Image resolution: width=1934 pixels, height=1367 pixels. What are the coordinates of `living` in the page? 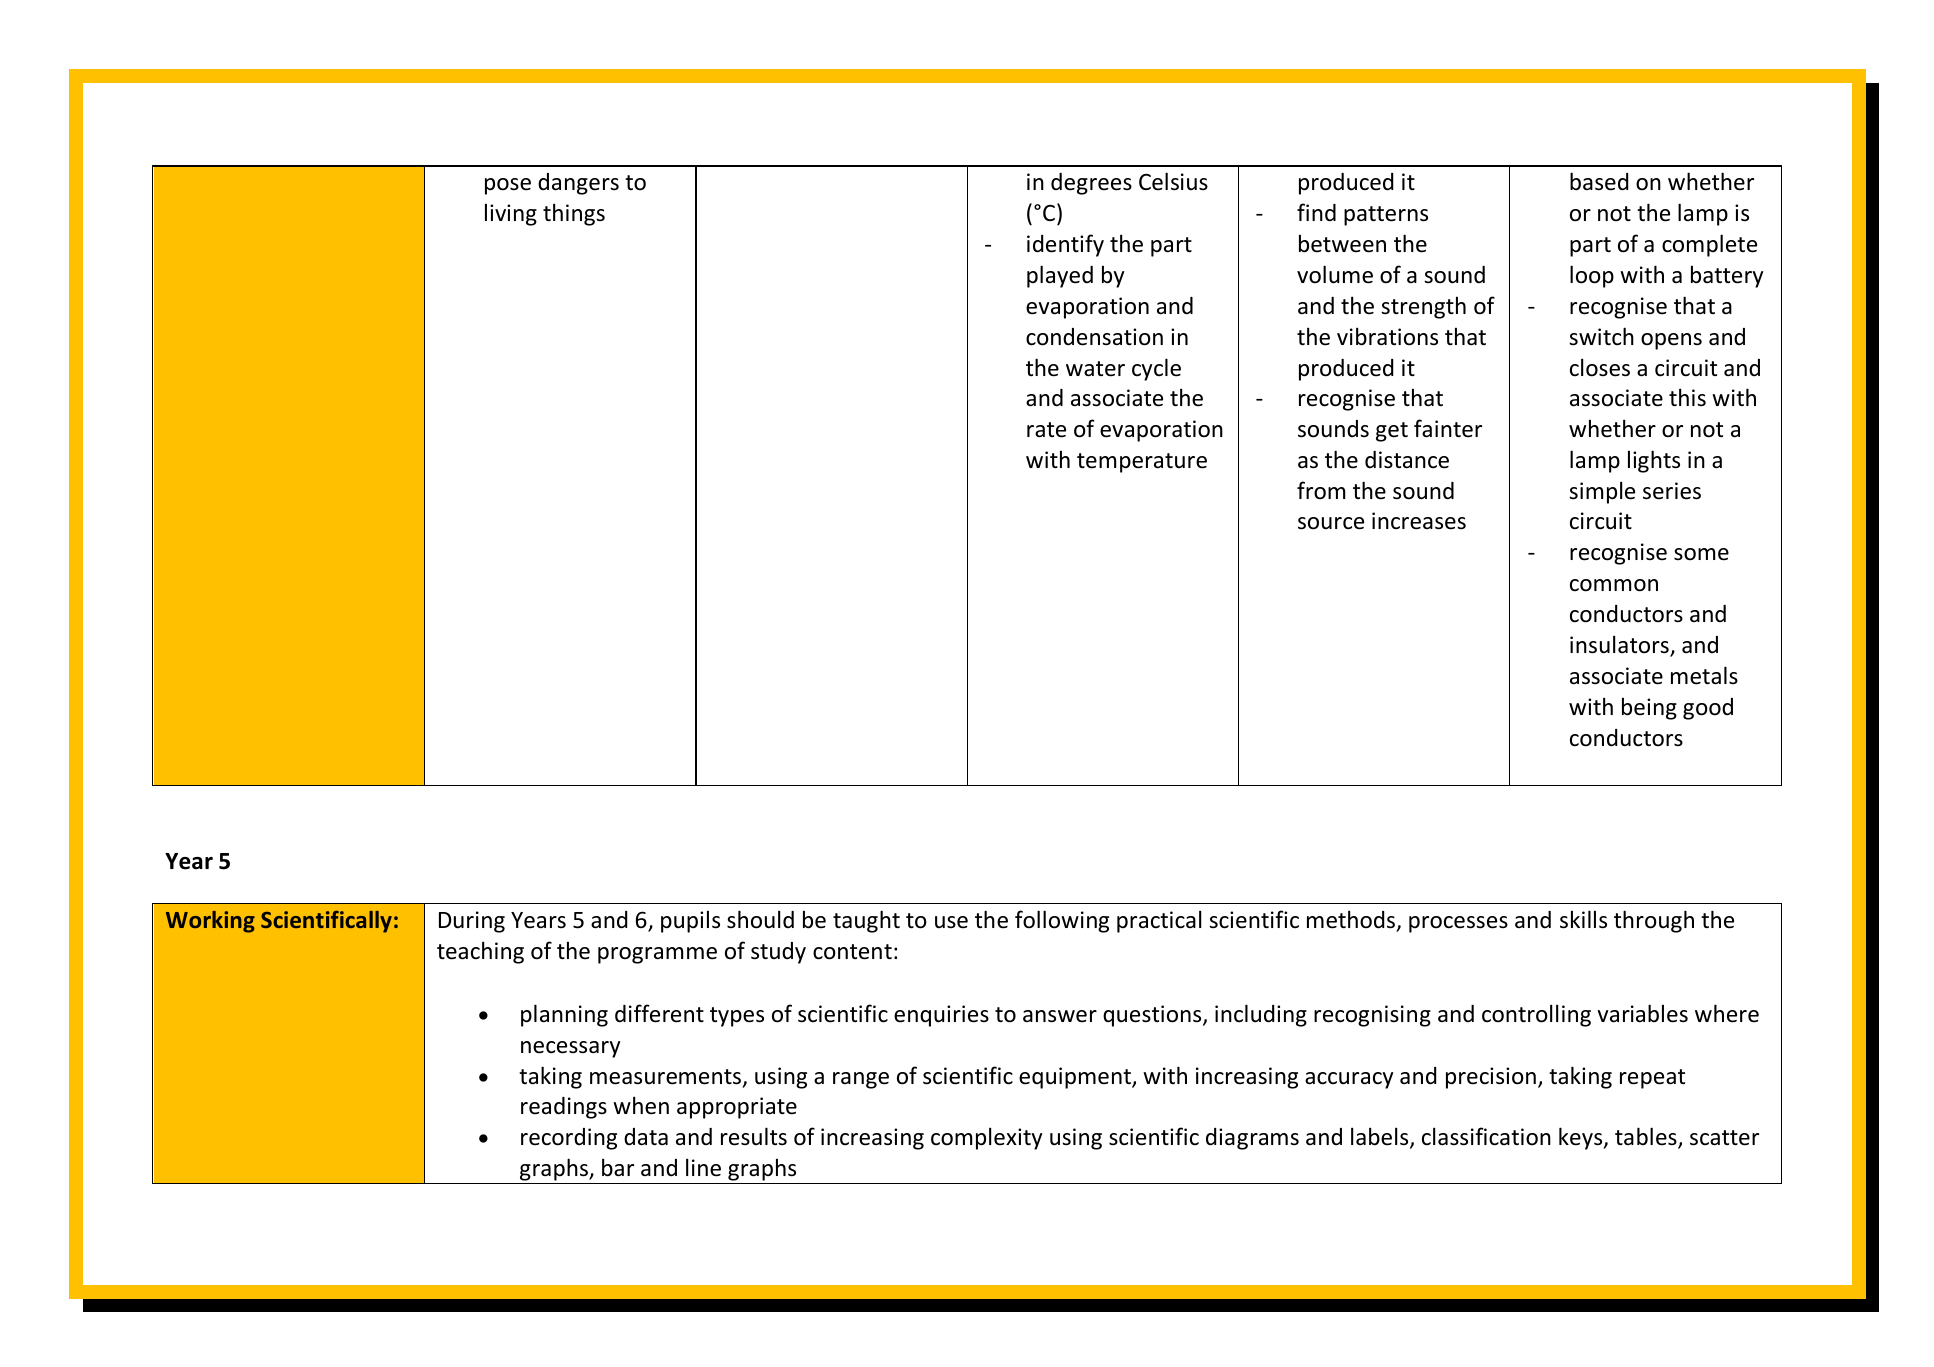 It's located at (511, 214).
